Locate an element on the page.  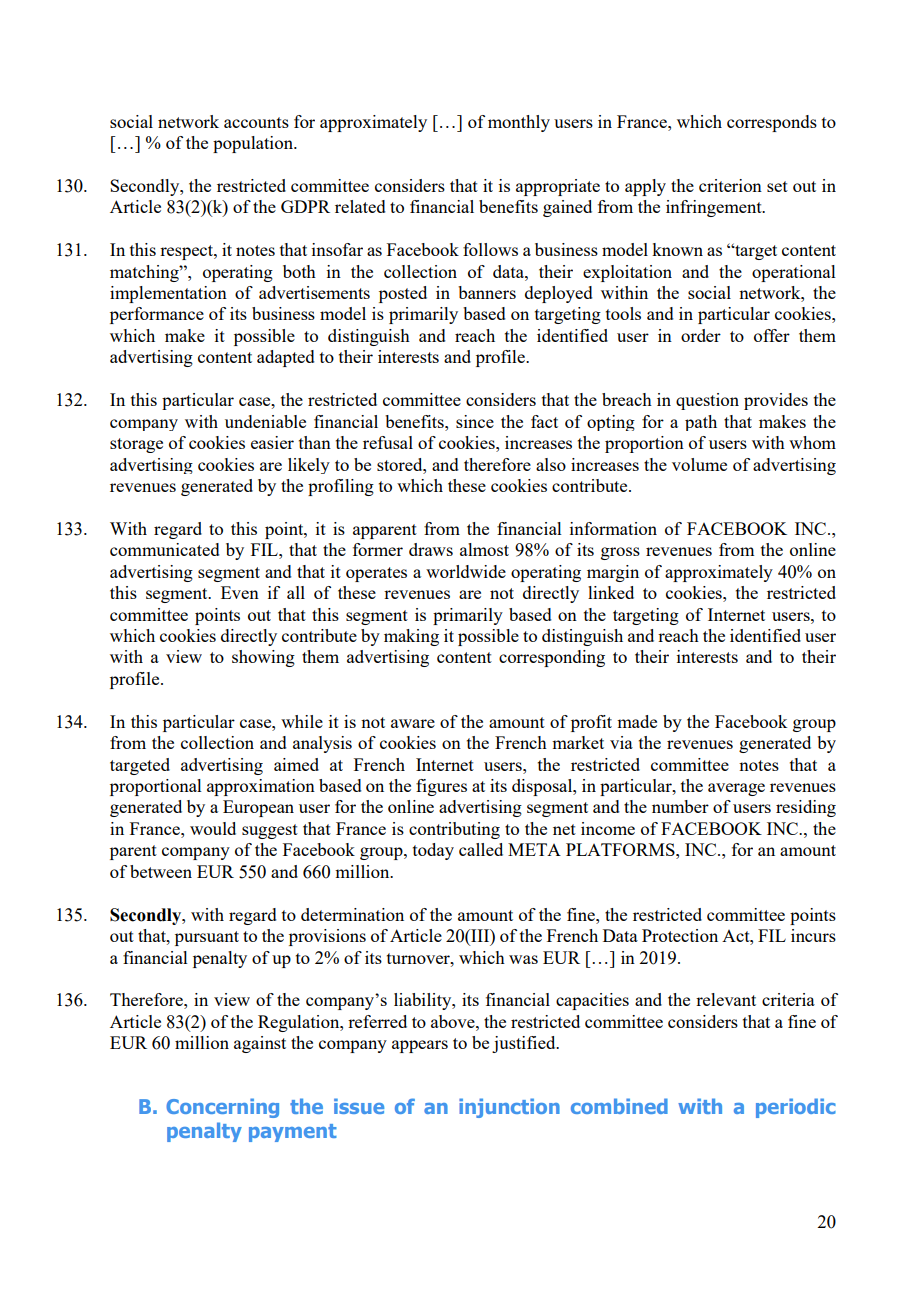
while is located at coordinates (302, 721).
